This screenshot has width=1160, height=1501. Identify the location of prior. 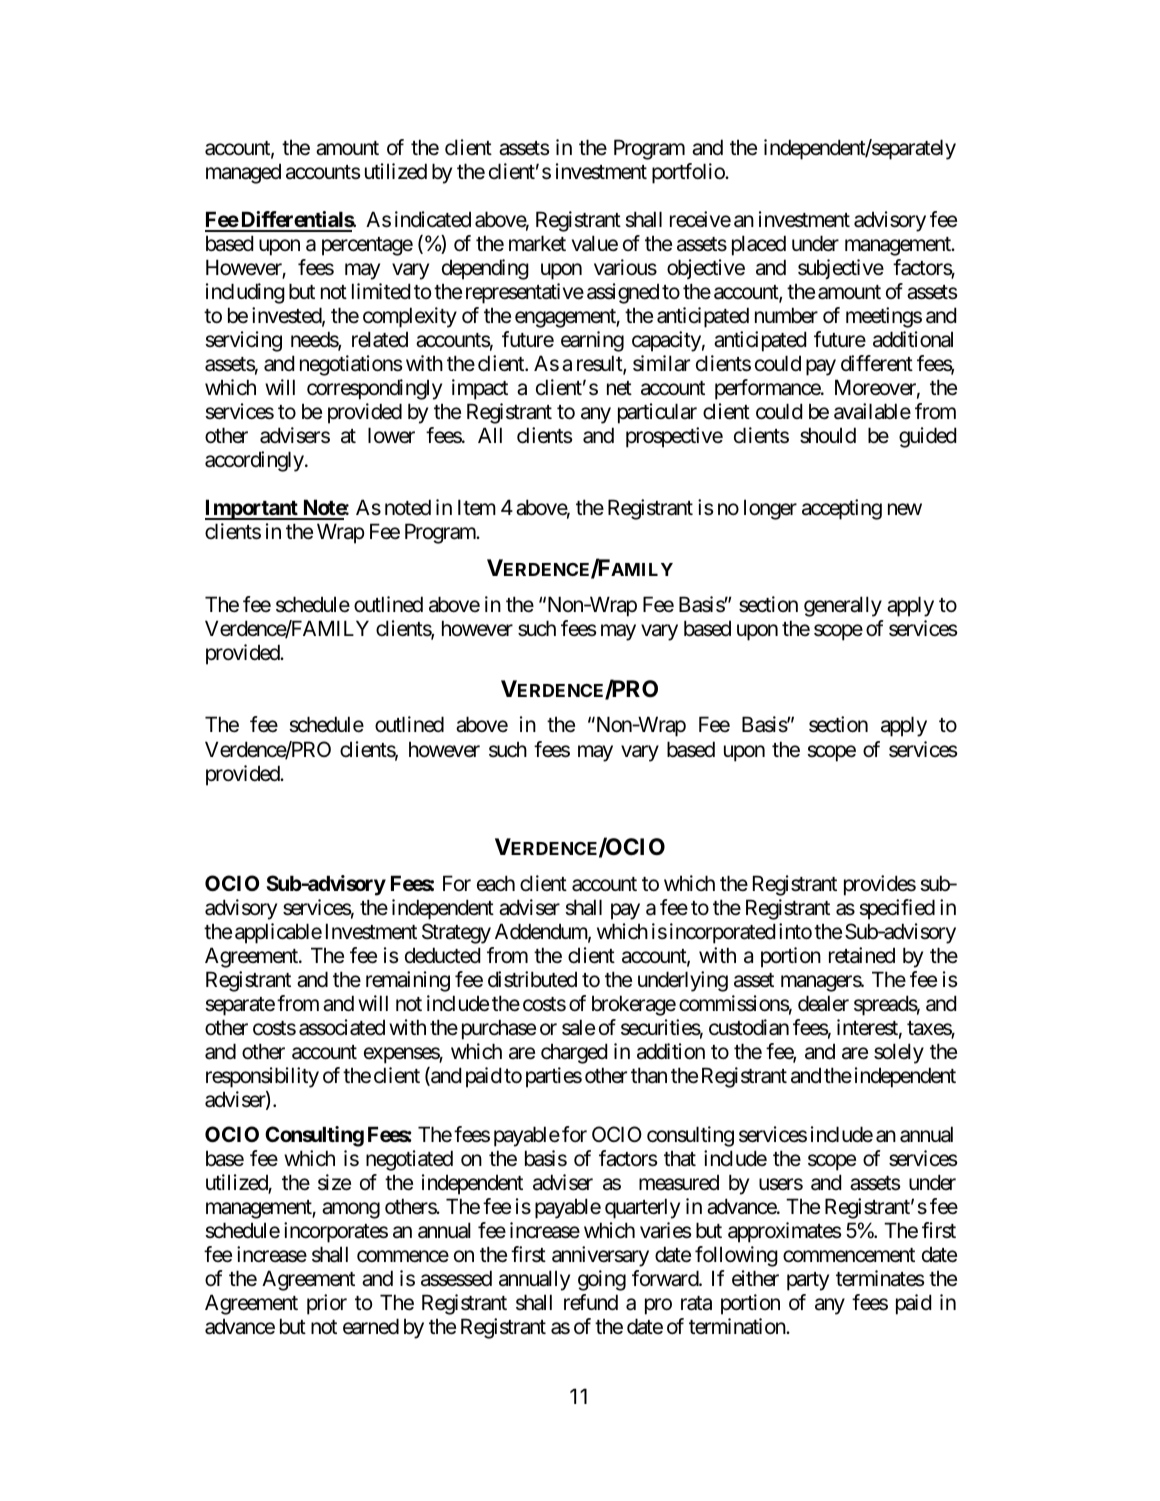
(327, 1304).
